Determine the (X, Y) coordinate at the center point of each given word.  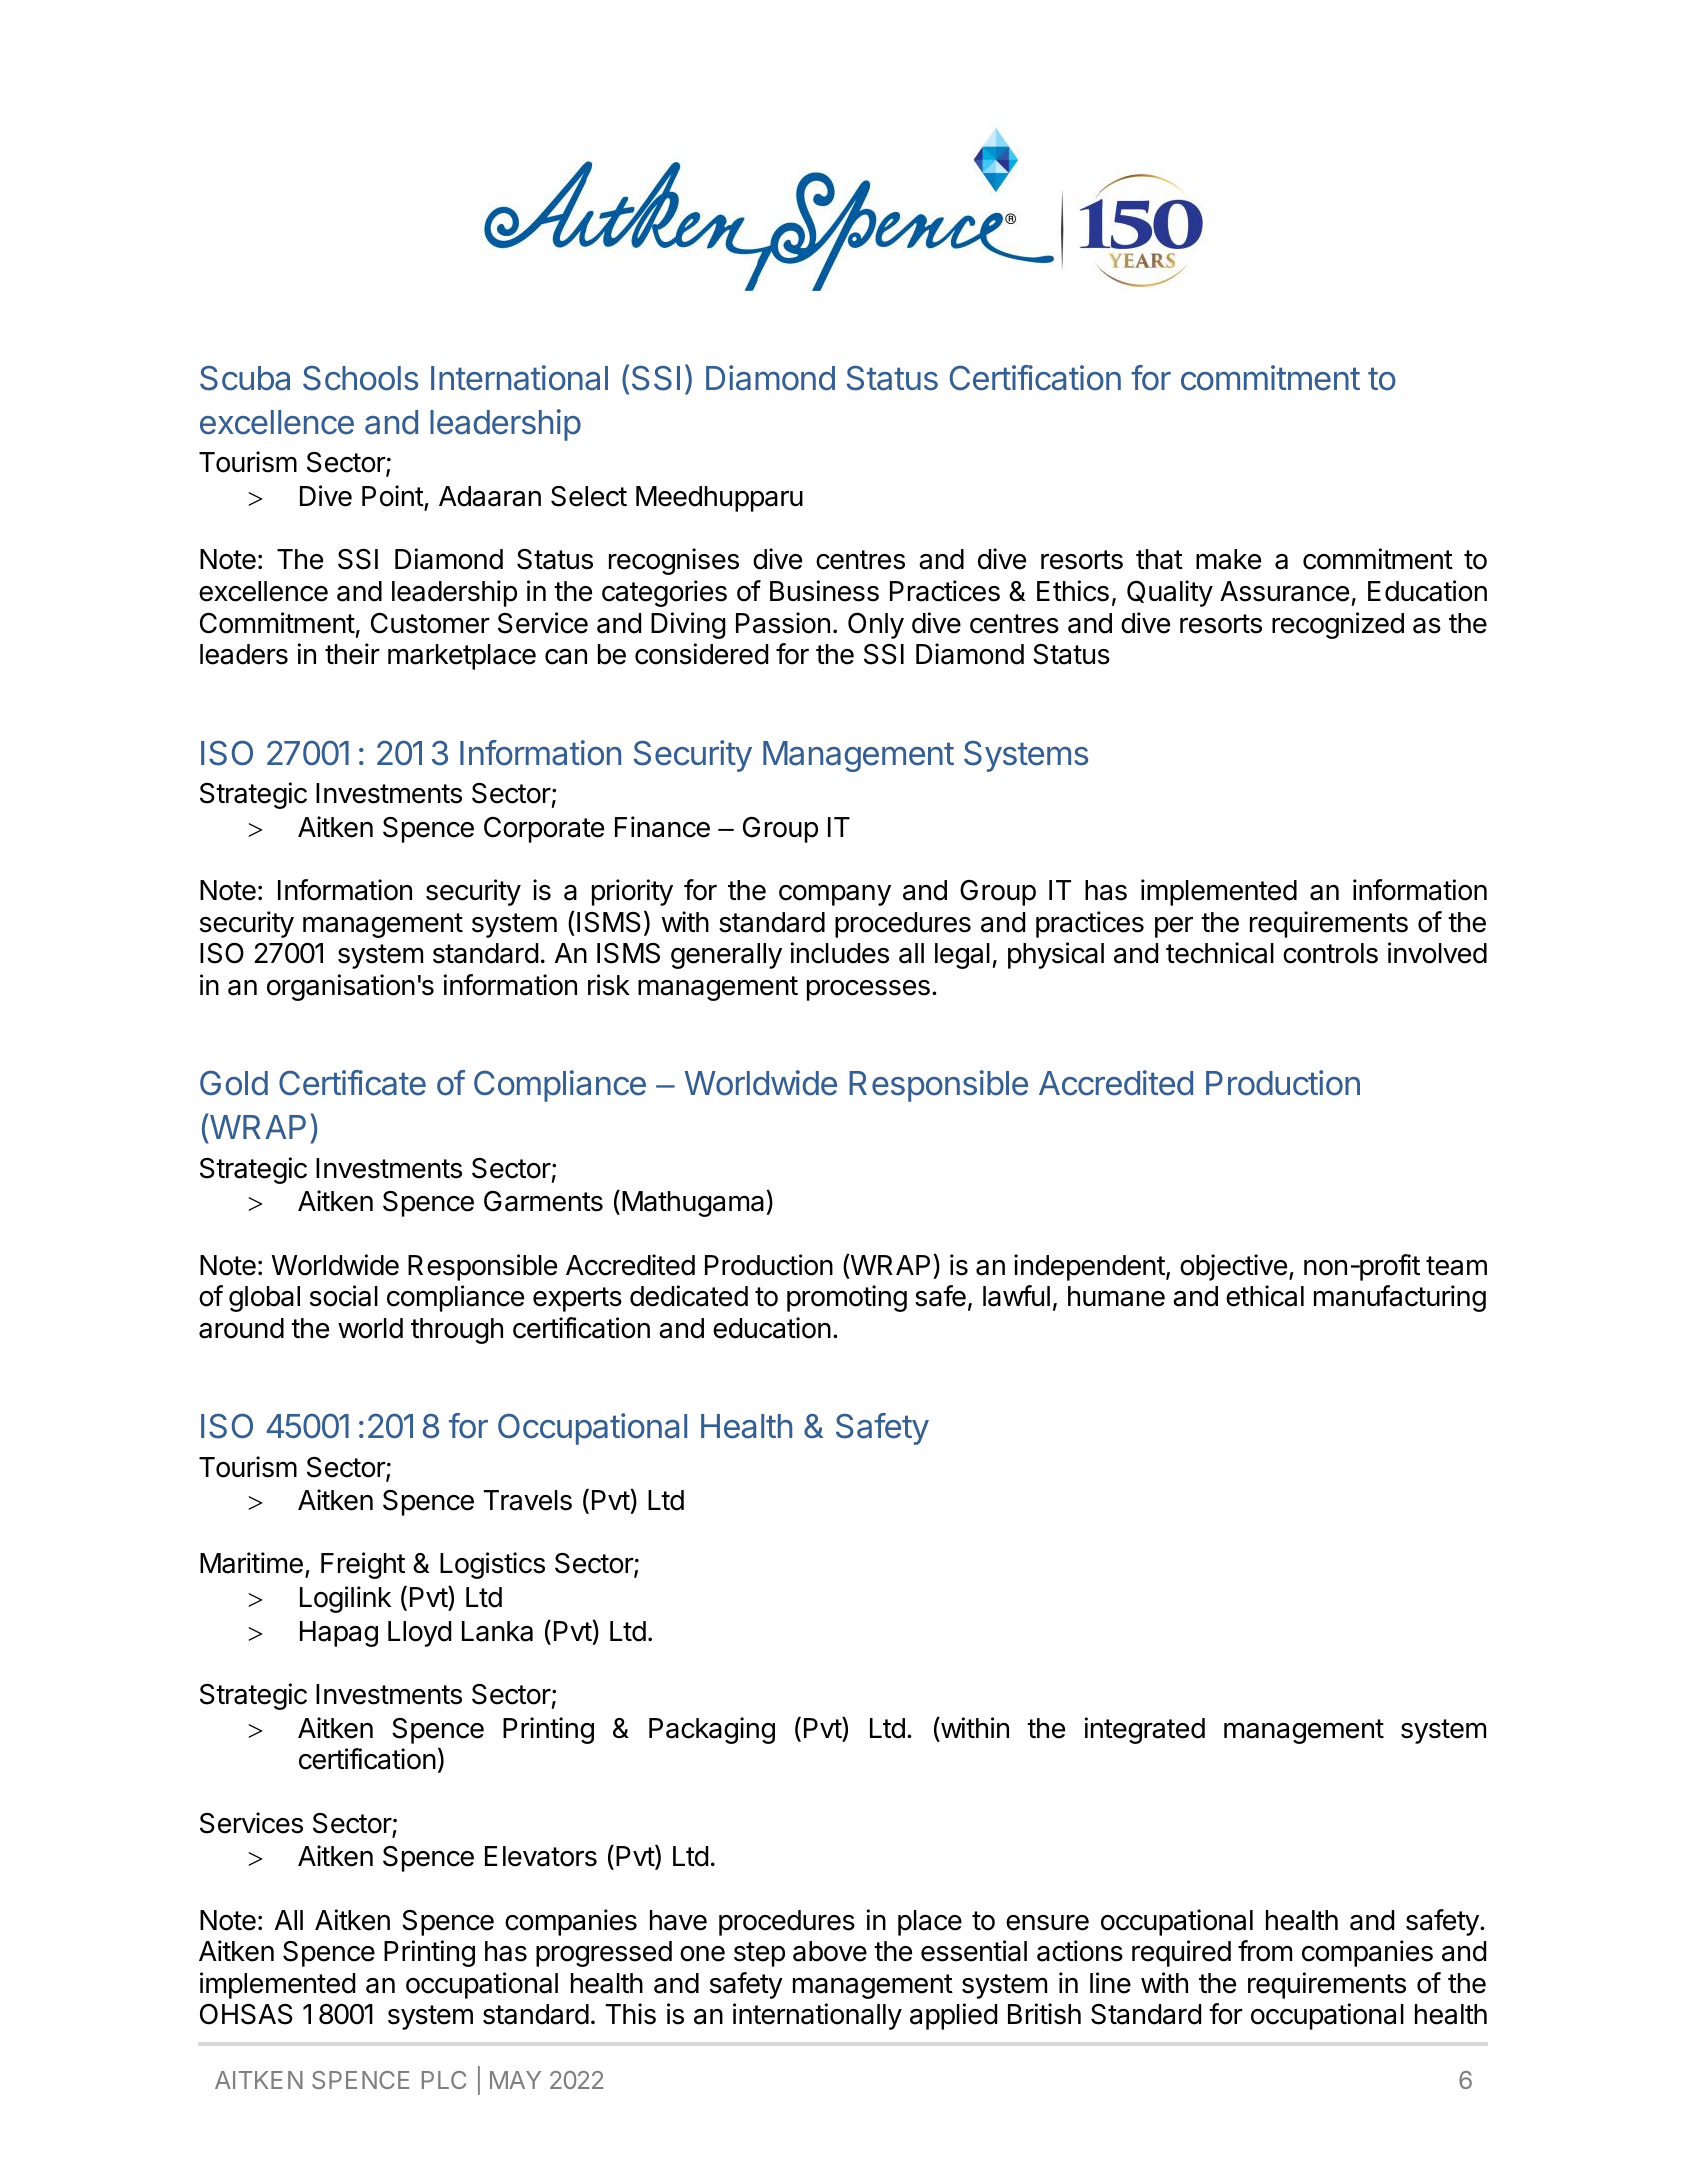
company (835, 895)
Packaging (712, 1730)
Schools (360, 378)
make (1228, 559)
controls (1330, 953)
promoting (847, 1298)
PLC (444, 2080)
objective (1233, 1267)
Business (824, 591)
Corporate (544, 830)
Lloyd (419, 1634)
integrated (1145, 1730)
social (344, 1296)
